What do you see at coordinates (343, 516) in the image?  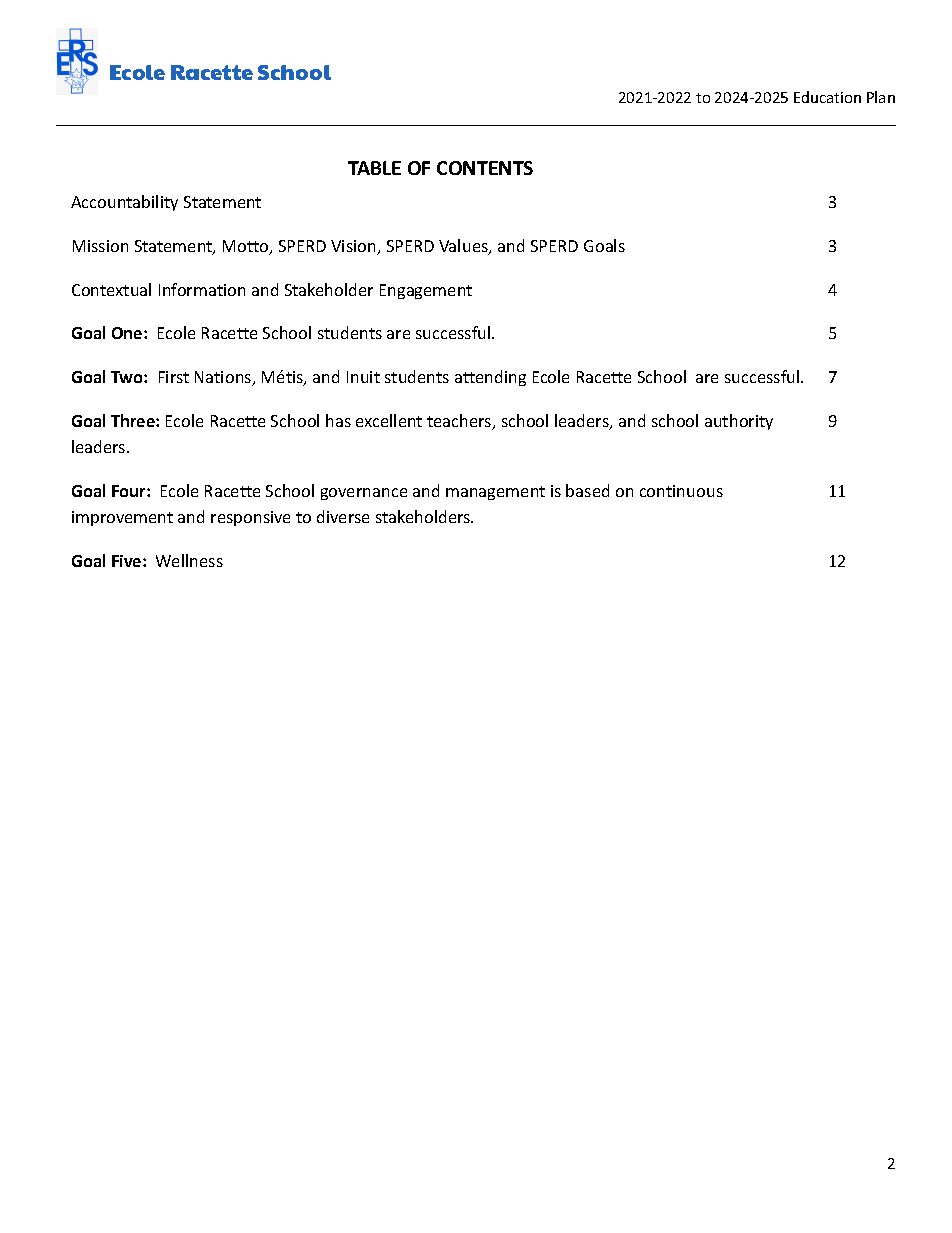 I see `diverse` at bounding box center [343, 516].
